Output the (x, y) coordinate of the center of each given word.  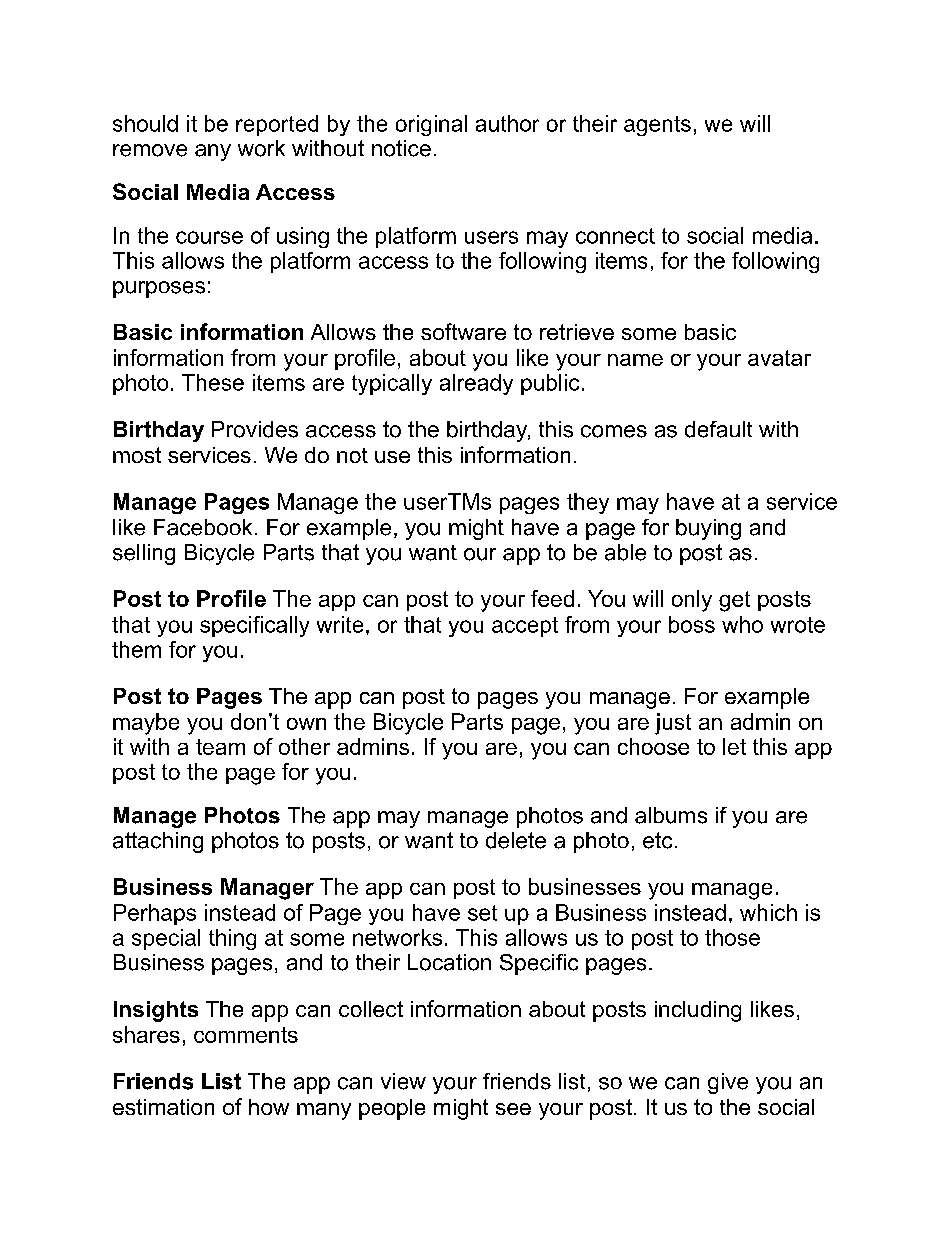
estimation (163, 1107)
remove (150, 150)
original (431, 125)
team (220, 747)
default (718, 429)
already (476, 384)
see (513, 1109)
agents (657, 126)
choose (653, 746)
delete (516, 840)
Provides (255, 429)
